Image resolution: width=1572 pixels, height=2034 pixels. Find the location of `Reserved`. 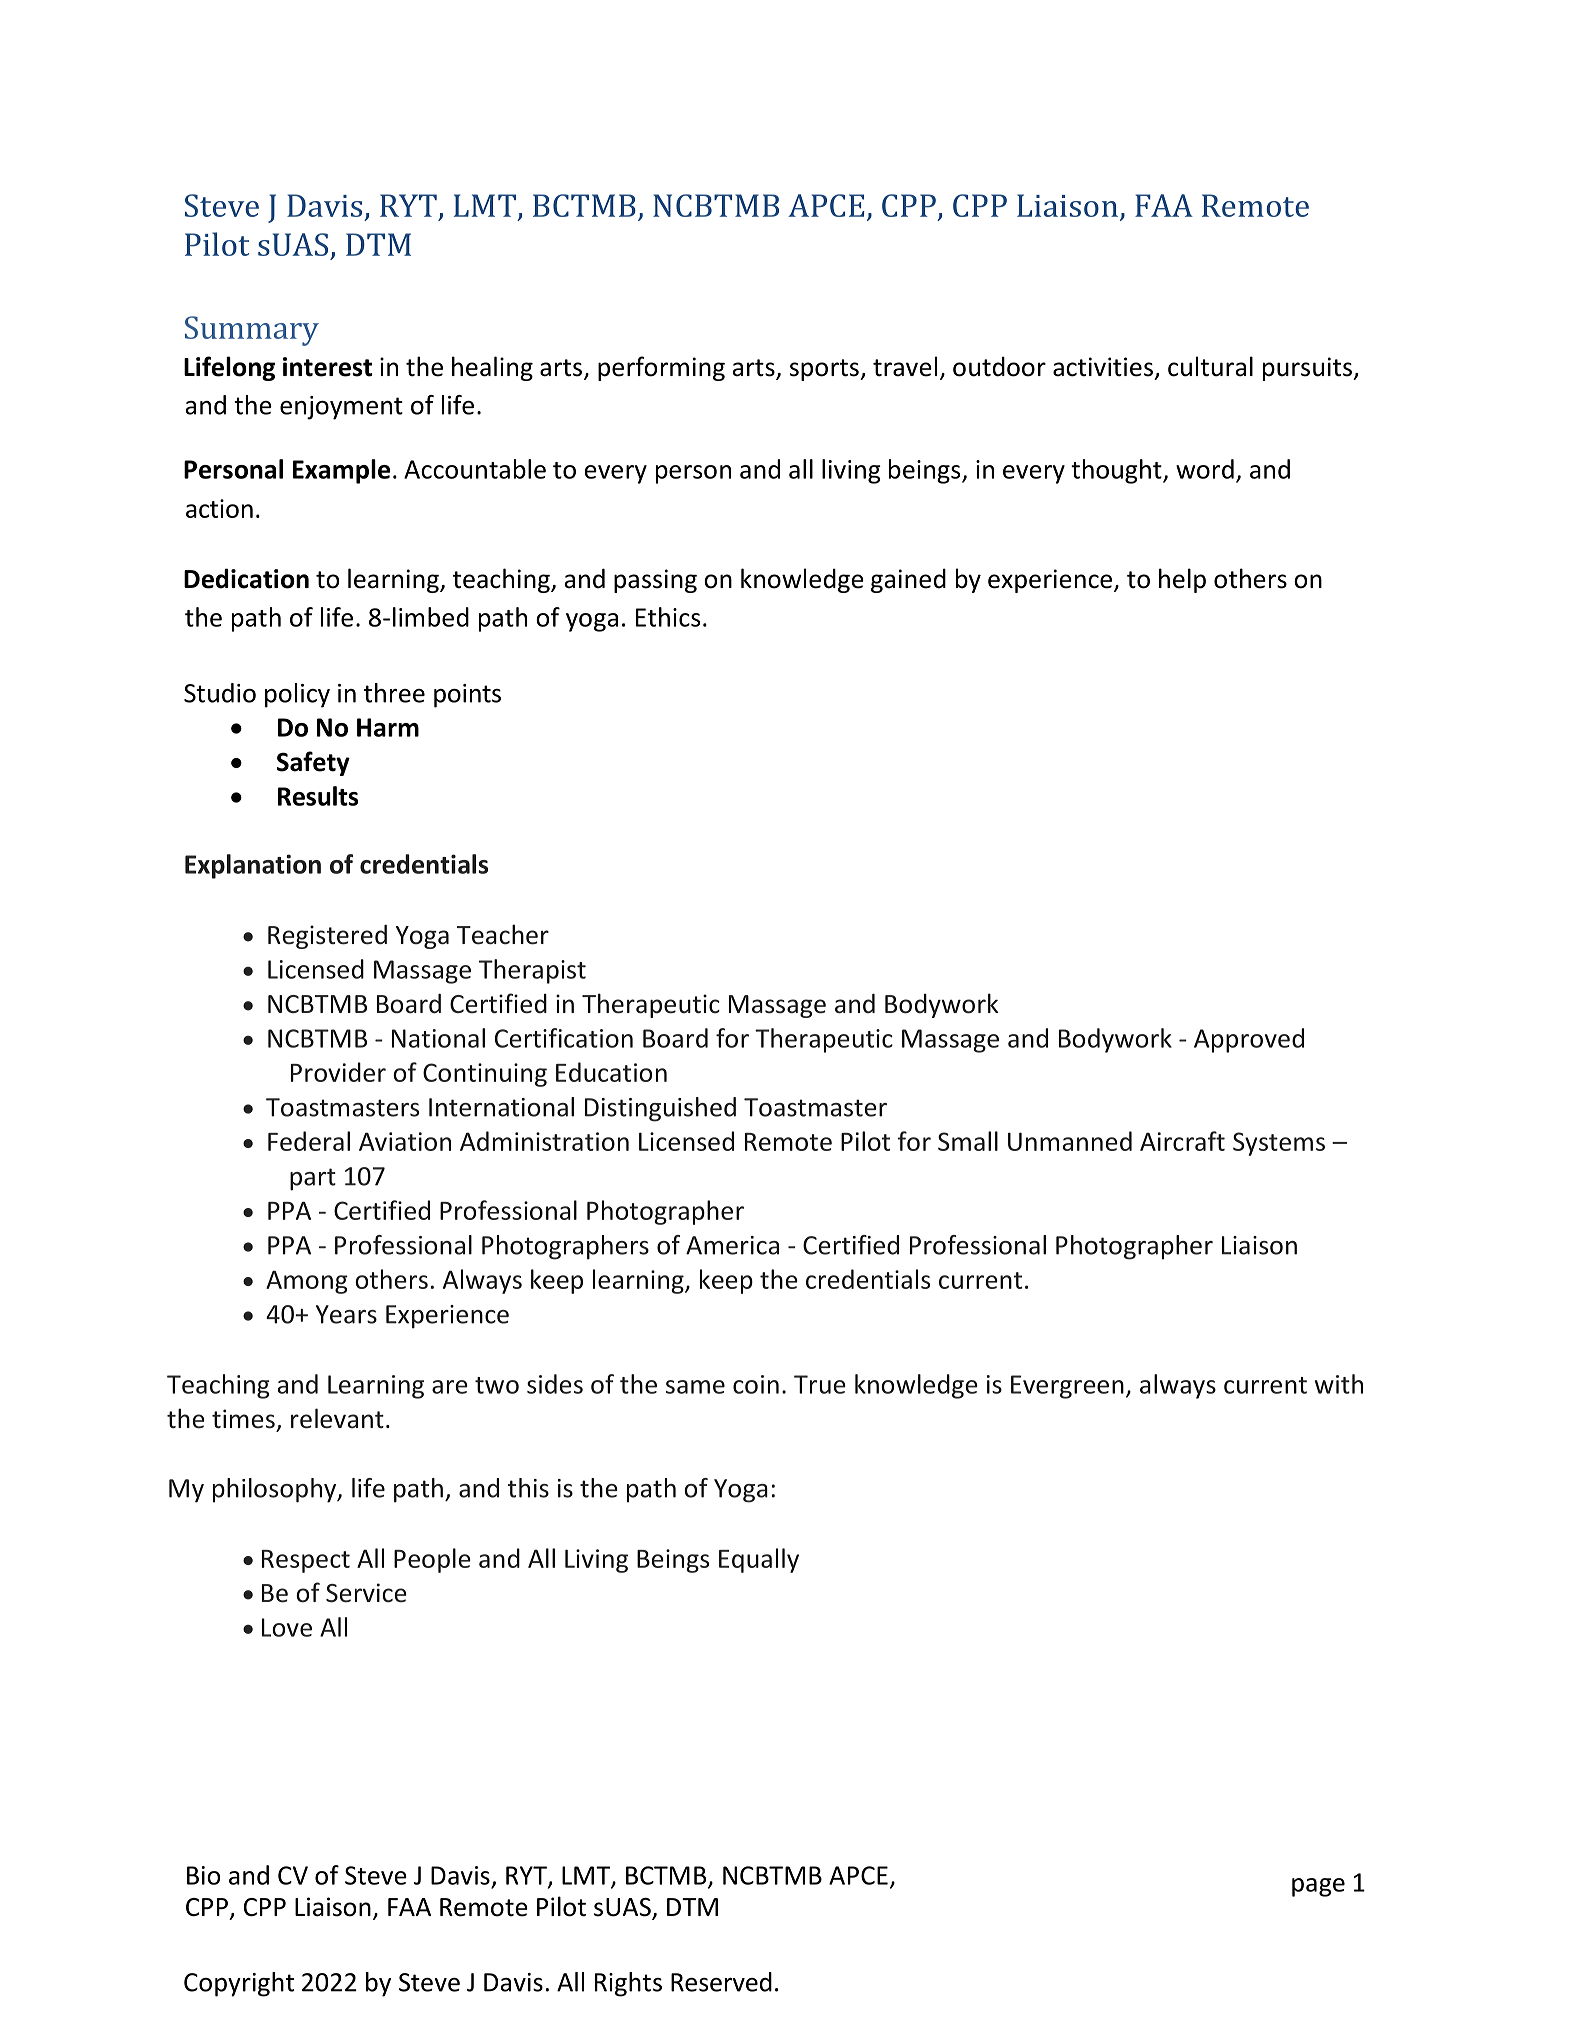

Reserved is located at coordinates (721, 1982).
